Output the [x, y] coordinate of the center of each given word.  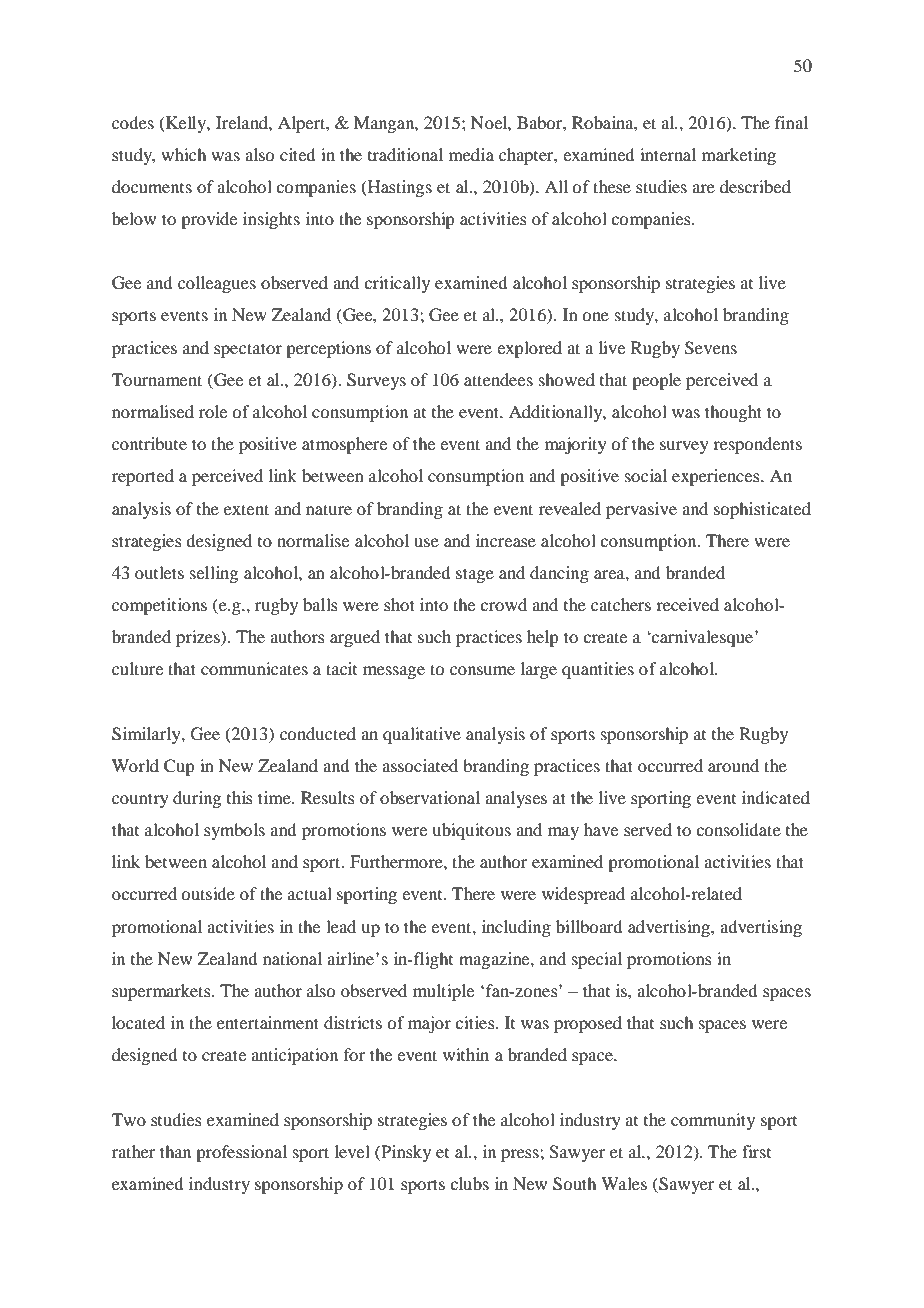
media [471, 154]
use [426, 542]
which [183, 154]
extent [246, 509]
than [175, 1151]
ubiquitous [471, 831]
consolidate [738, 829]
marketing [739, 156]
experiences [717, 477]
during [197, 799]
